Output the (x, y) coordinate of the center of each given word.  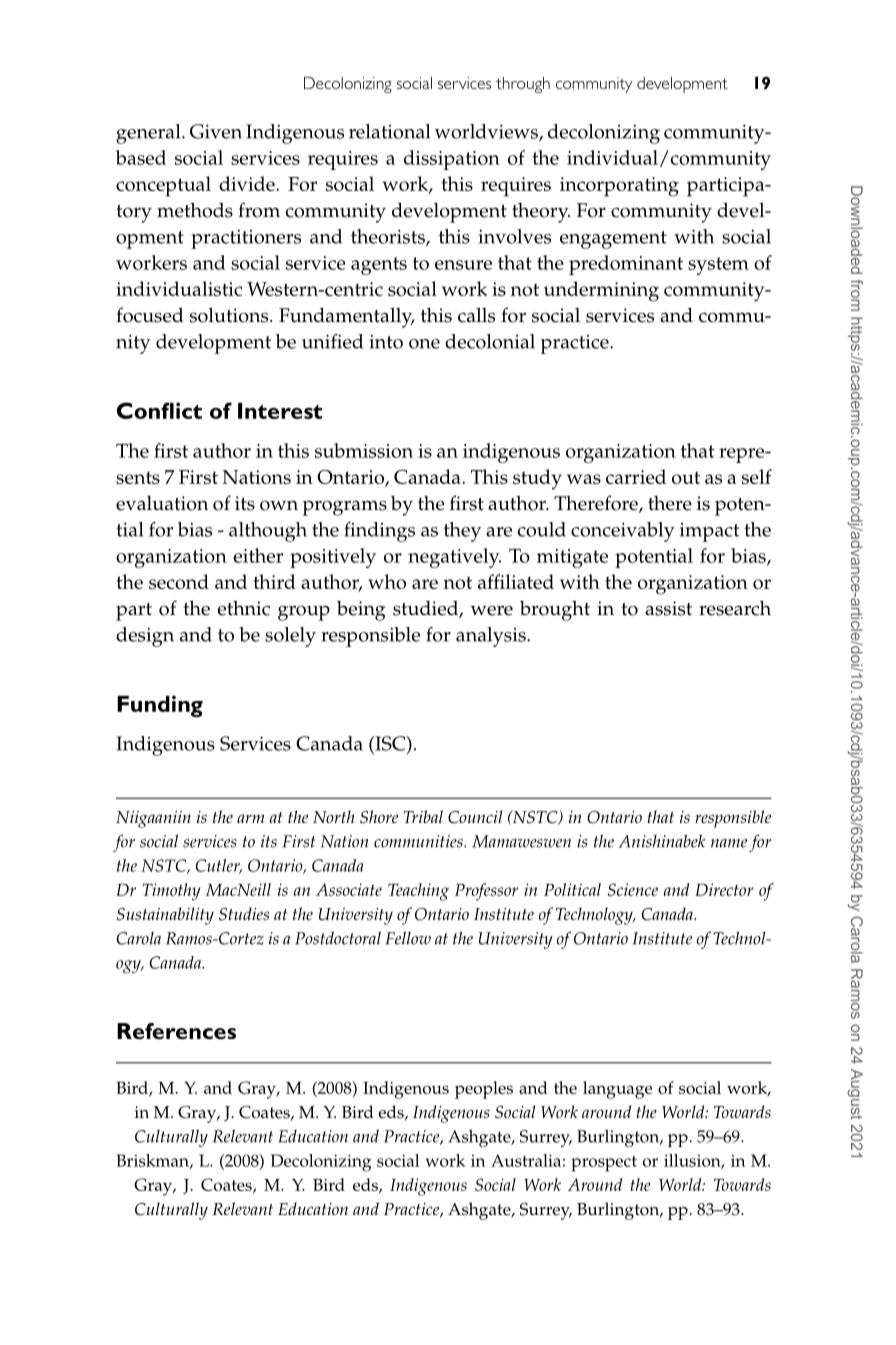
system (718, 266)
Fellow (408, 938)
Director (724, 889)
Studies (244, 914)
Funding (160, 706)
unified (332, 341)
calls (476, 315)
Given (216, 131)
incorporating (619, 187)
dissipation (452, 160)
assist (668, 608)
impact (709, 532)
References (176, 1031)
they (462, 532)
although (268, 532)
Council (475, 817)
